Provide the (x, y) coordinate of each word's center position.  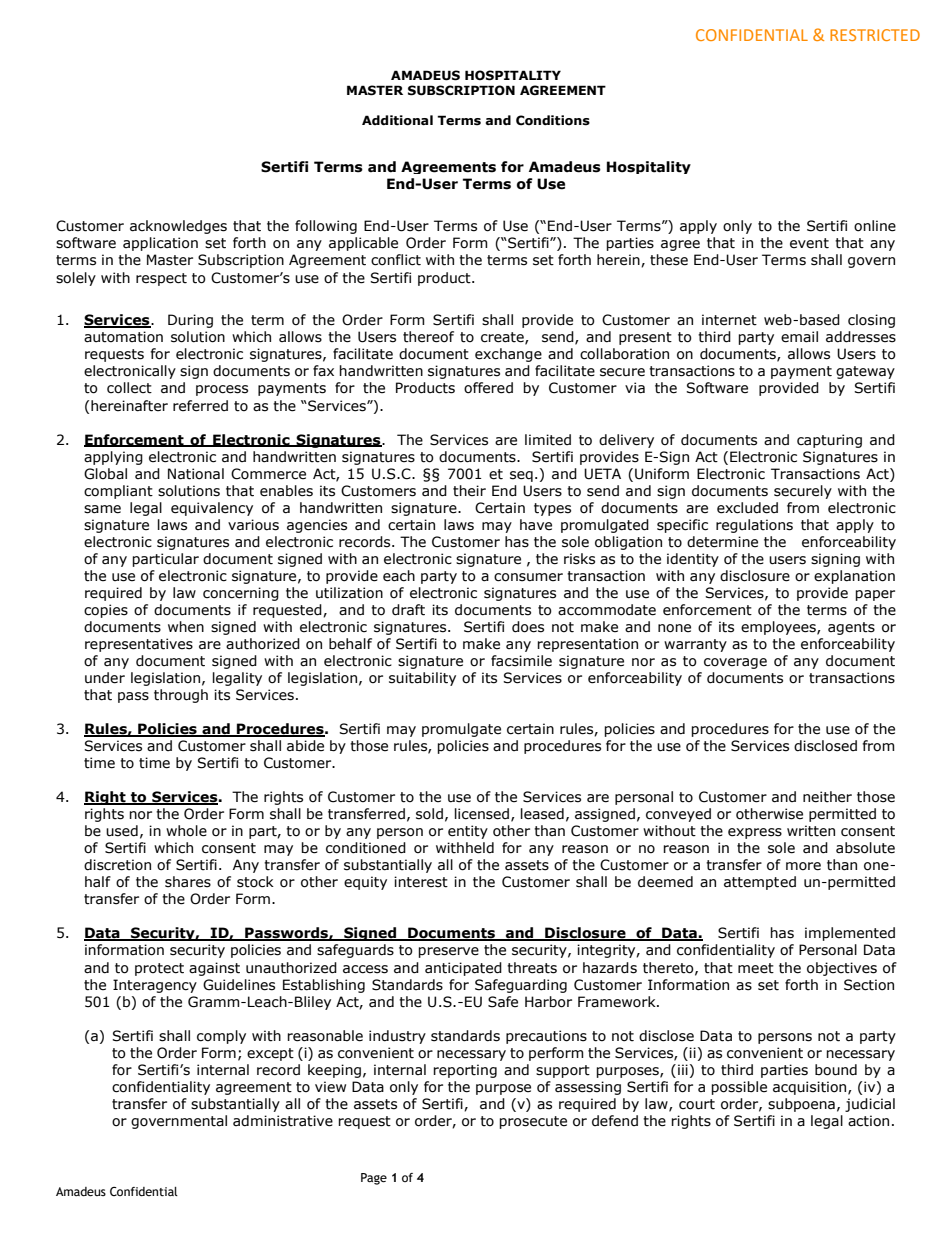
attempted (760, 883)
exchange (508, 355)
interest (421, 882)
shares (188, 882)
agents (851, 628)
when (186, 627)
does (528, 627)
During (190, 321)
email (799, 337)
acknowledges (178, 227)
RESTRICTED (875, 35)
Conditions (553, 120)
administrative (283, 1121)
